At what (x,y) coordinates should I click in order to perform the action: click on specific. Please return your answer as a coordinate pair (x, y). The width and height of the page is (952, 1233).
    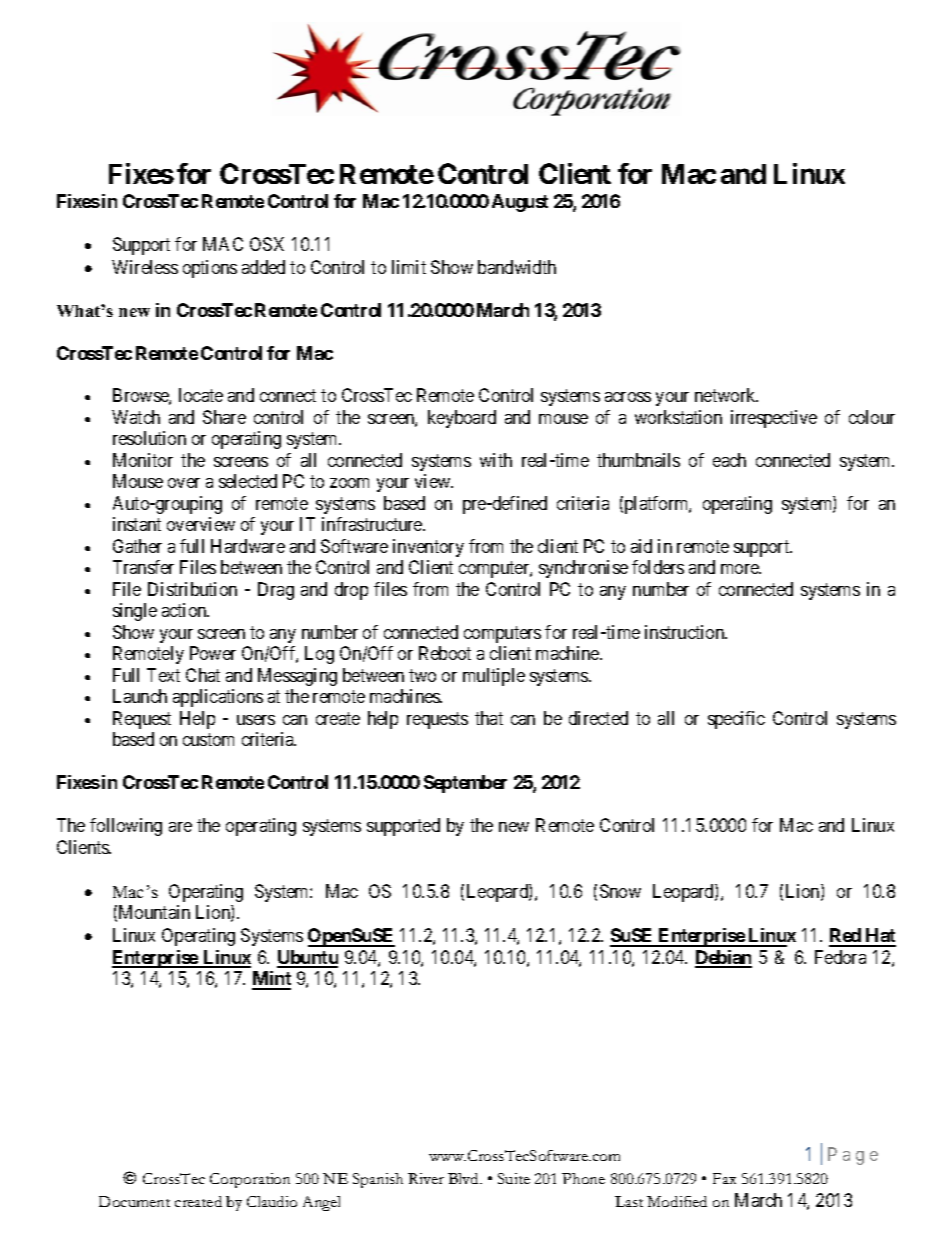
    Looking at the image, I should click on (736, 720).
